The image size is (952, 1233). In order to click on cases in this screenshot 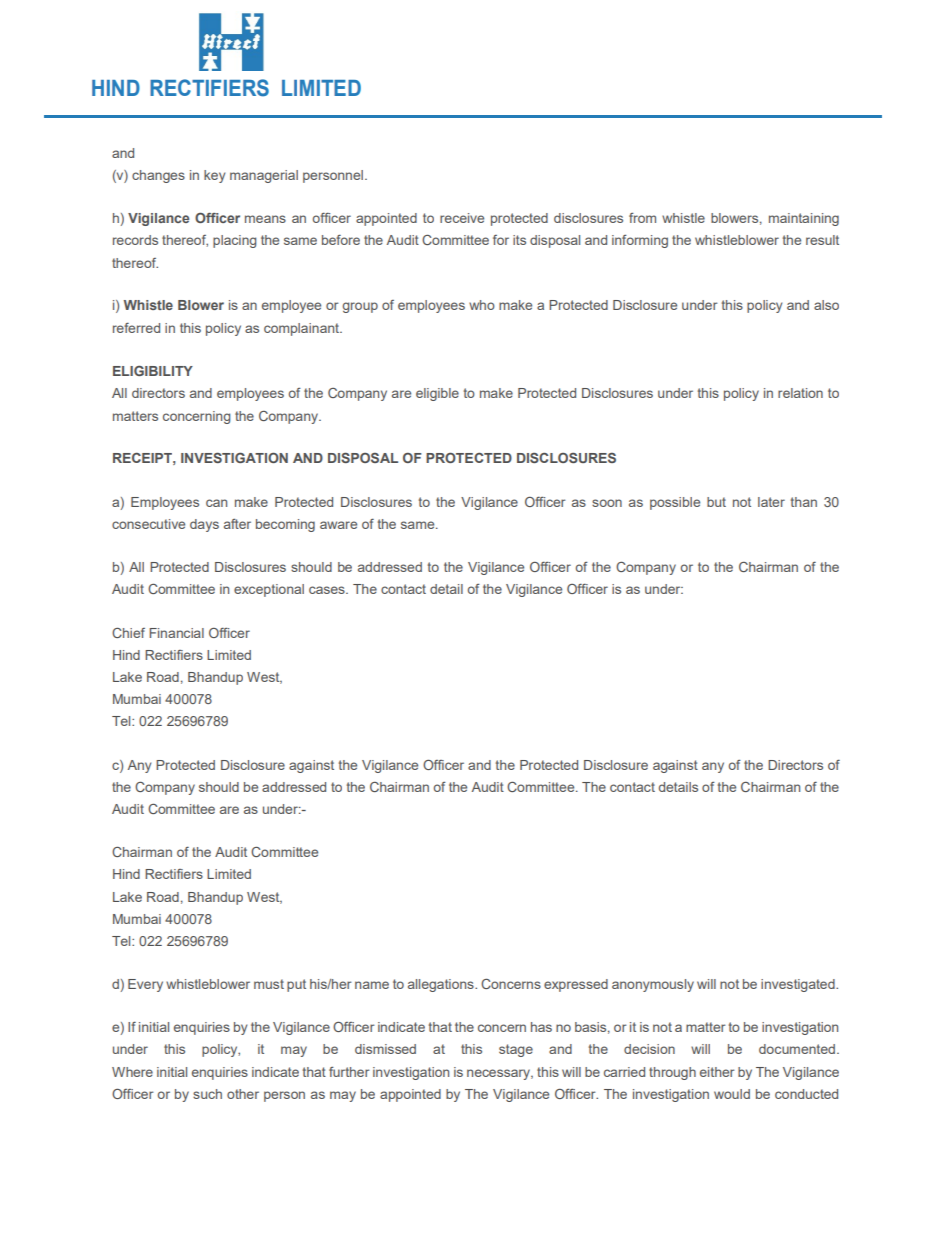, I will do `click(328, 590)`.
